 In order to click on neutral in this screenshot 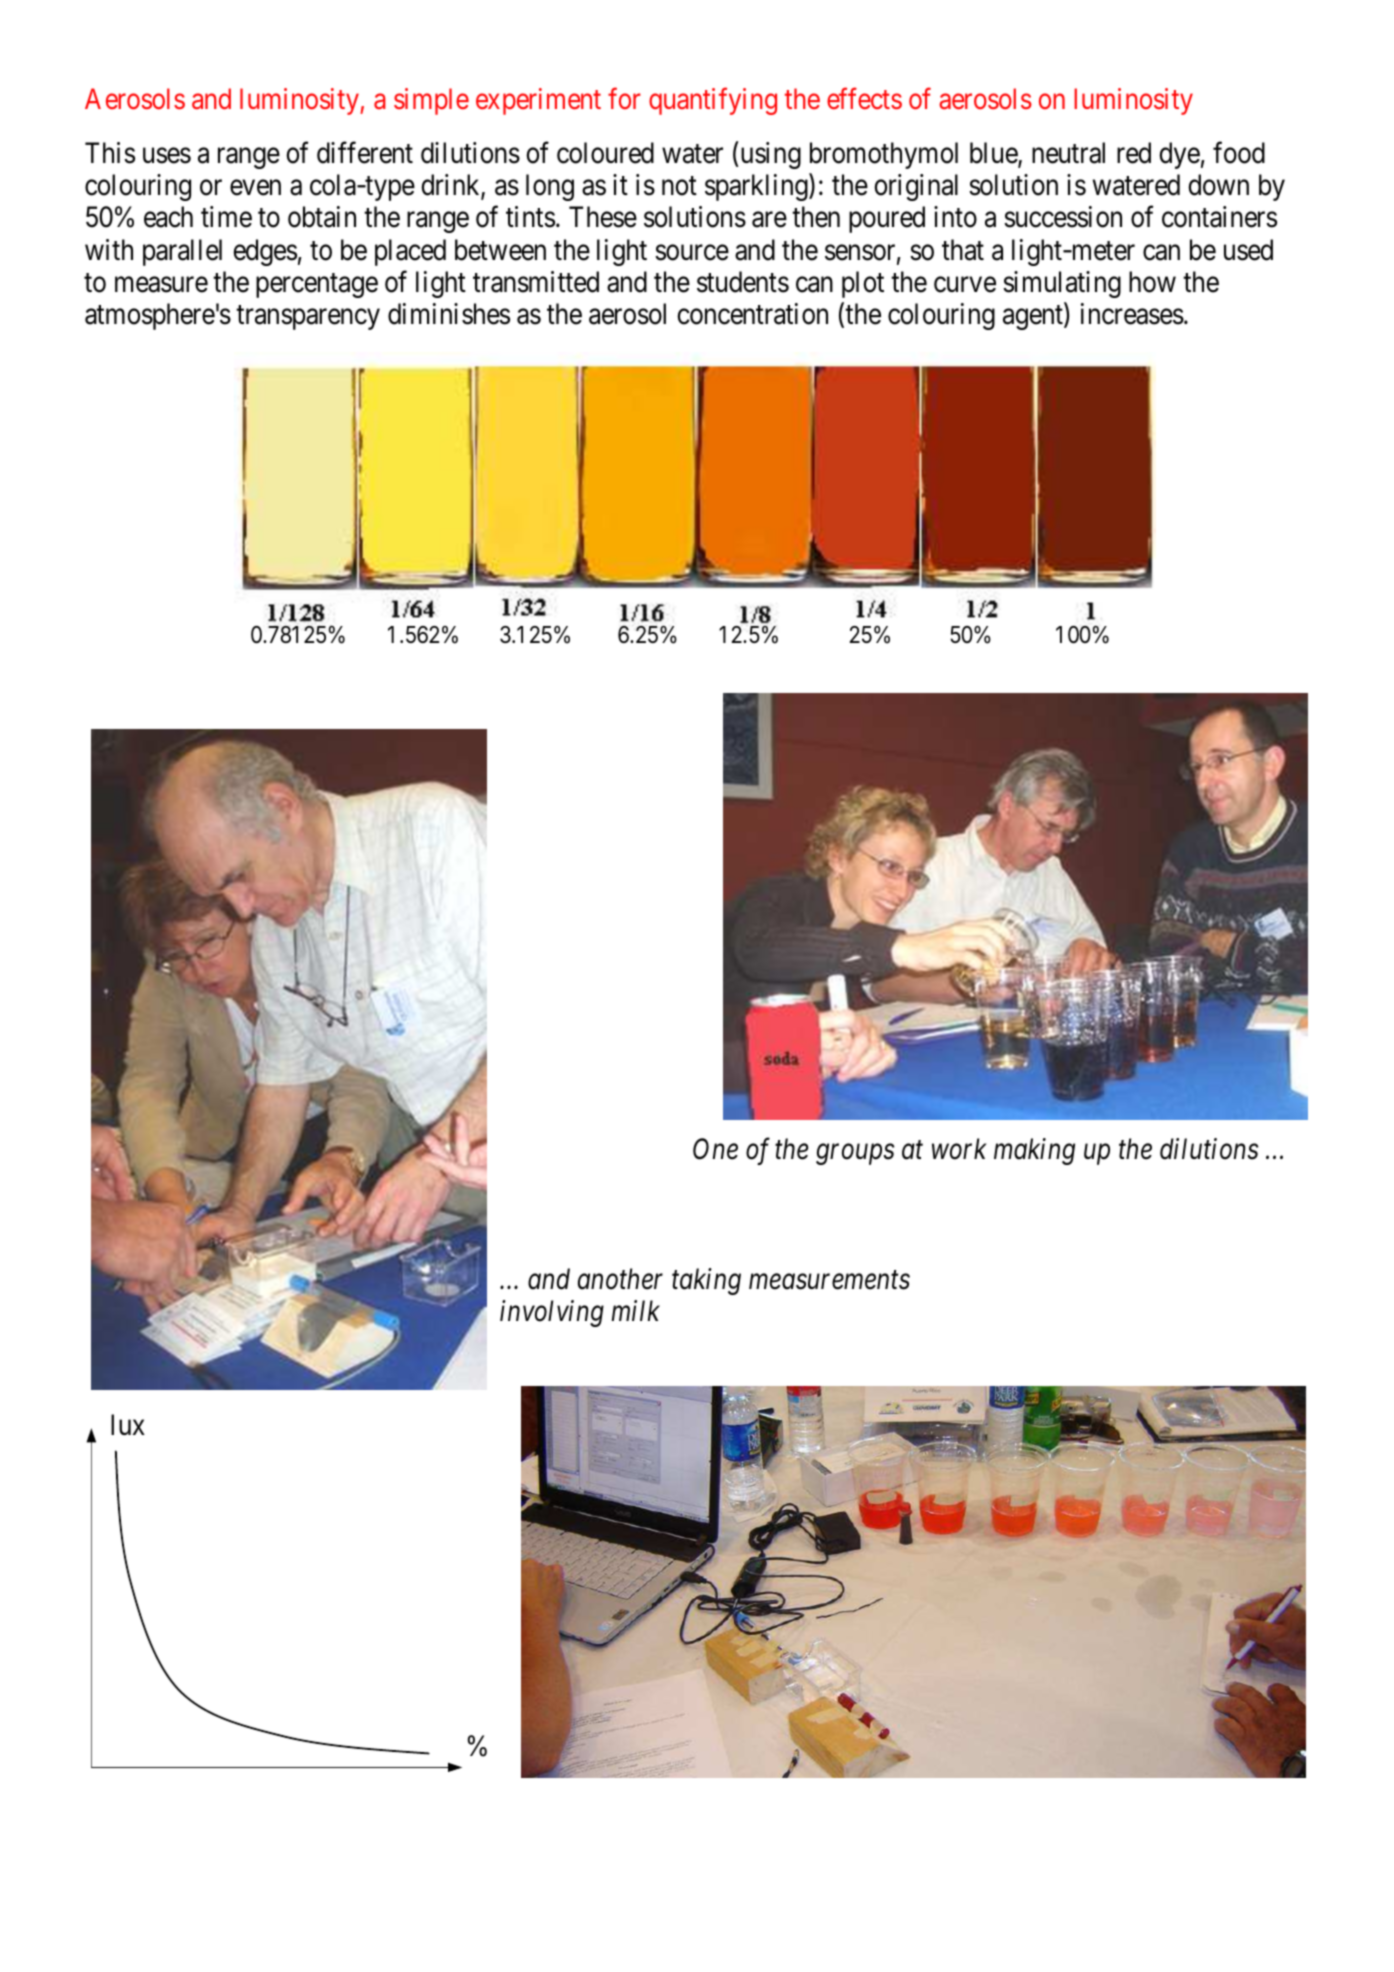, I will do `click(1068, 153)`.
